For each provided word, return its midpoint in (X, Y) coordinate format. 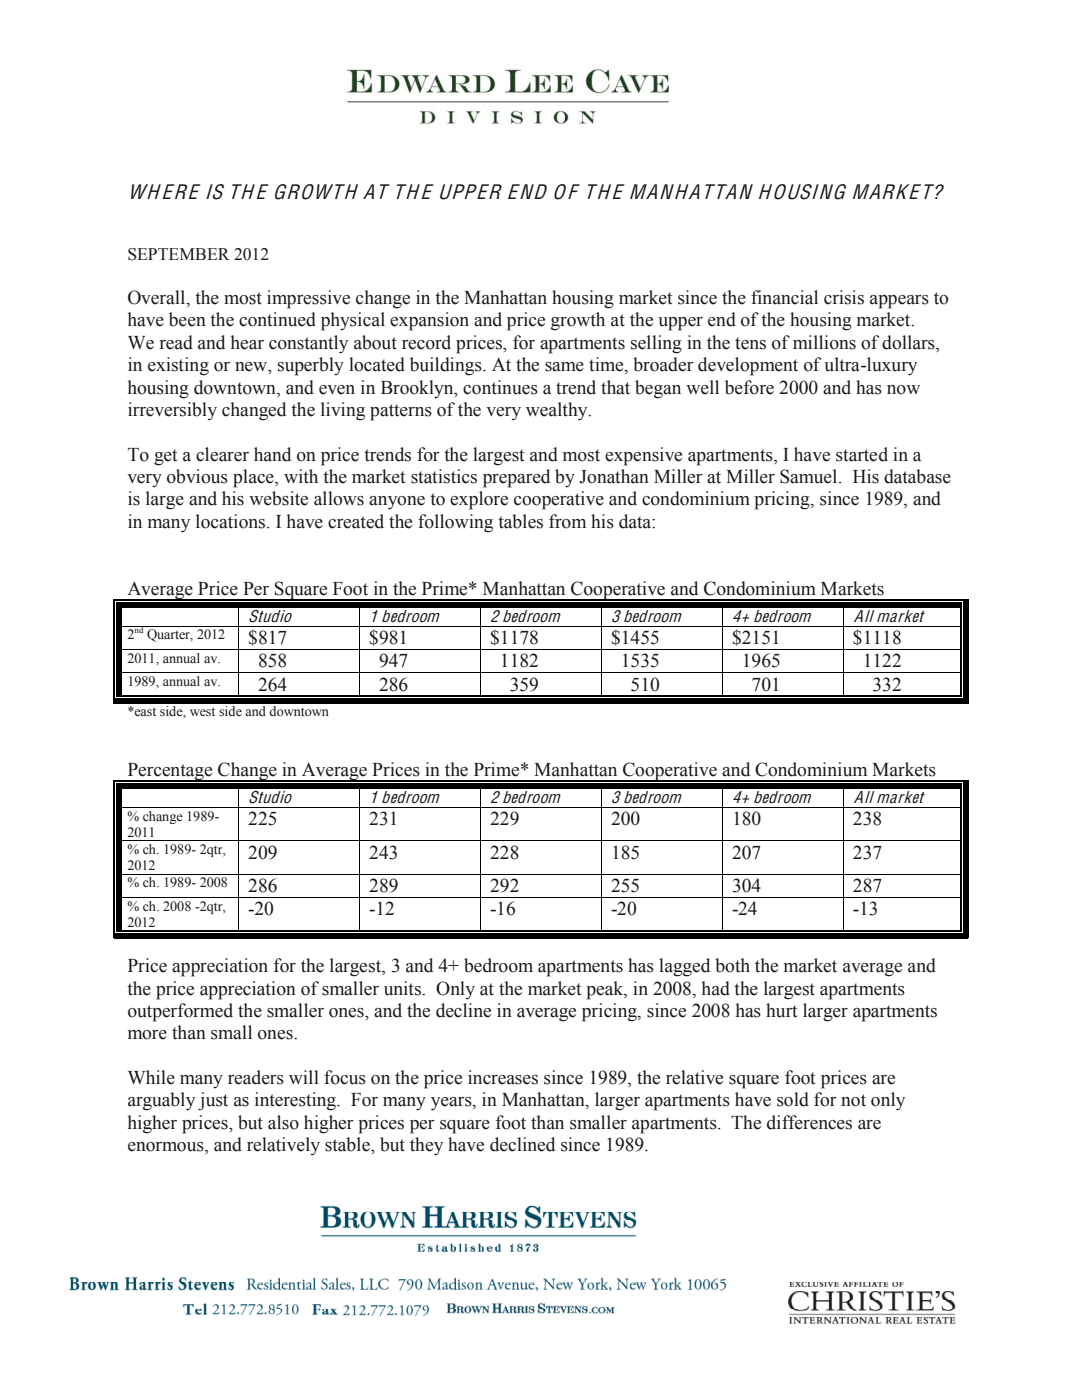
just (213, 1101)
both (732, 965)
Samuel (810, 476)
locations (232, 521)
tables (520, 521)
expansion (429, 321)
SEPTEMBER (179, 254)
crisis (844, 297)
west (202, 712)
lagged (684, 967)
